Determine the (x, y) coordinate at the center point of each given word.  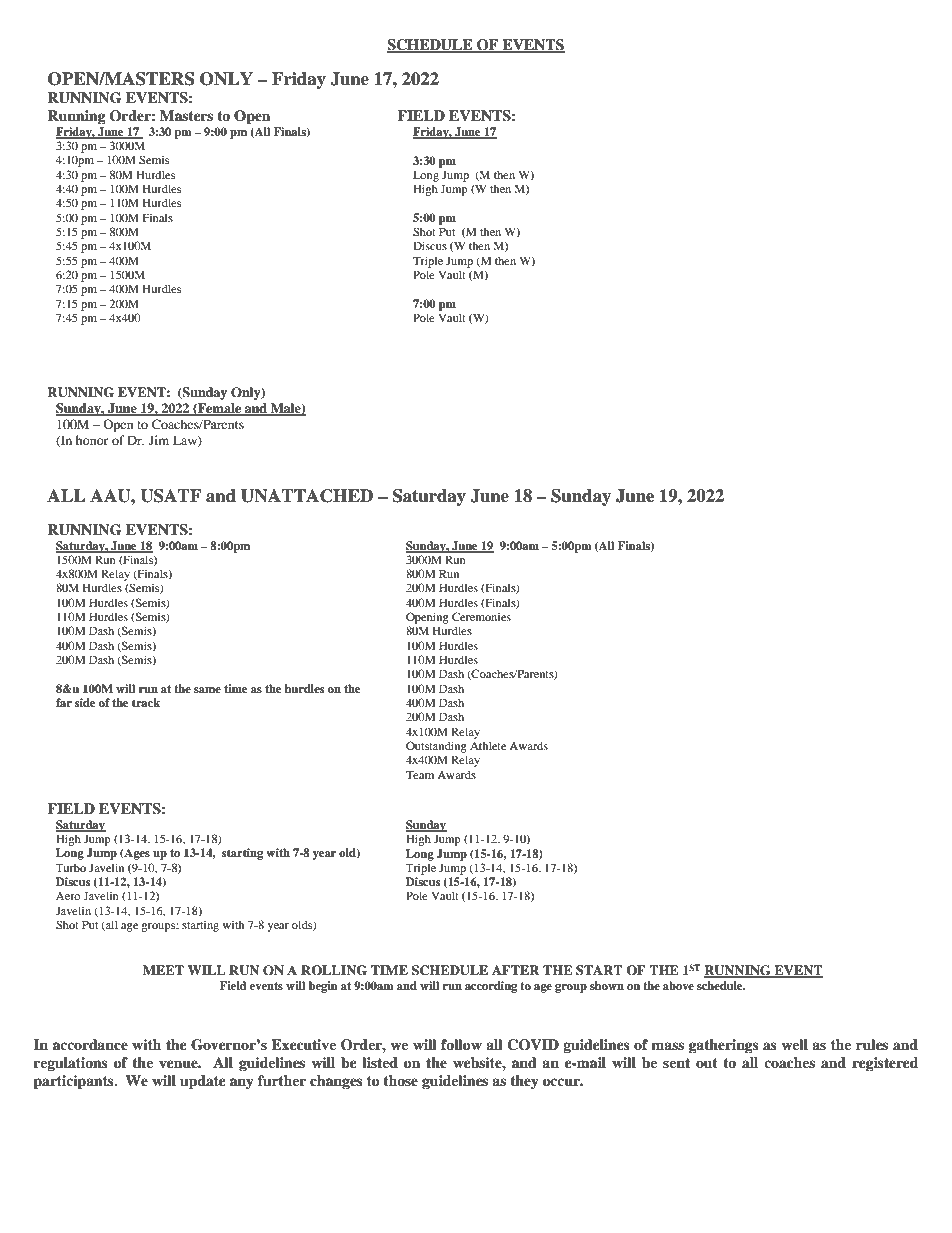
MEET (163, 970)
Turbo (70, 867)
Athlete (488, 745)
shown (607, 985)
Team (420, 774)
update (203, 1082)
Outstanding (436, 747)
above (678, 985)
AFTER (516, 970)
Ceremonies (481, 616)
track (146, 702)
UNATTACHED (307, 496)
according (491, 987)
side (85, 702)
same (207, 690)
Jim (159, 440)
